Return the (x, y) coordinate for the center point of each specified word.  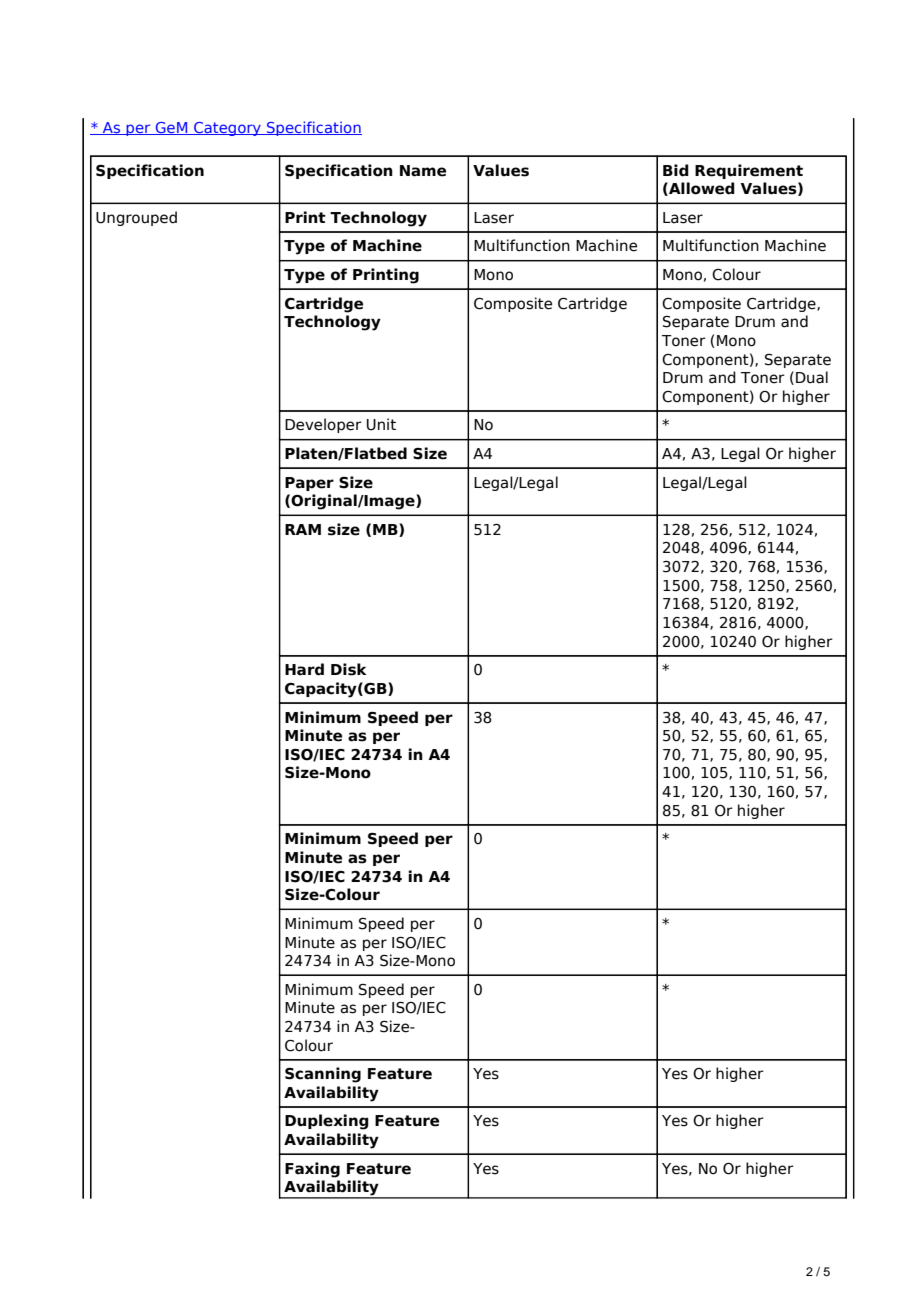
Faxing (312, 1170)
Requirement (749, 171)
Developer (323, 425)
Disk (349, 669)
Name (423, 171)
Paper (309, 484)
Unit (381, 424)
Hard (304, 669)
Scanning (323, 1075)
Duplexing (327, 1122)
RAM (303, 529)
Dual (812, 377)
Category (227, 129)
